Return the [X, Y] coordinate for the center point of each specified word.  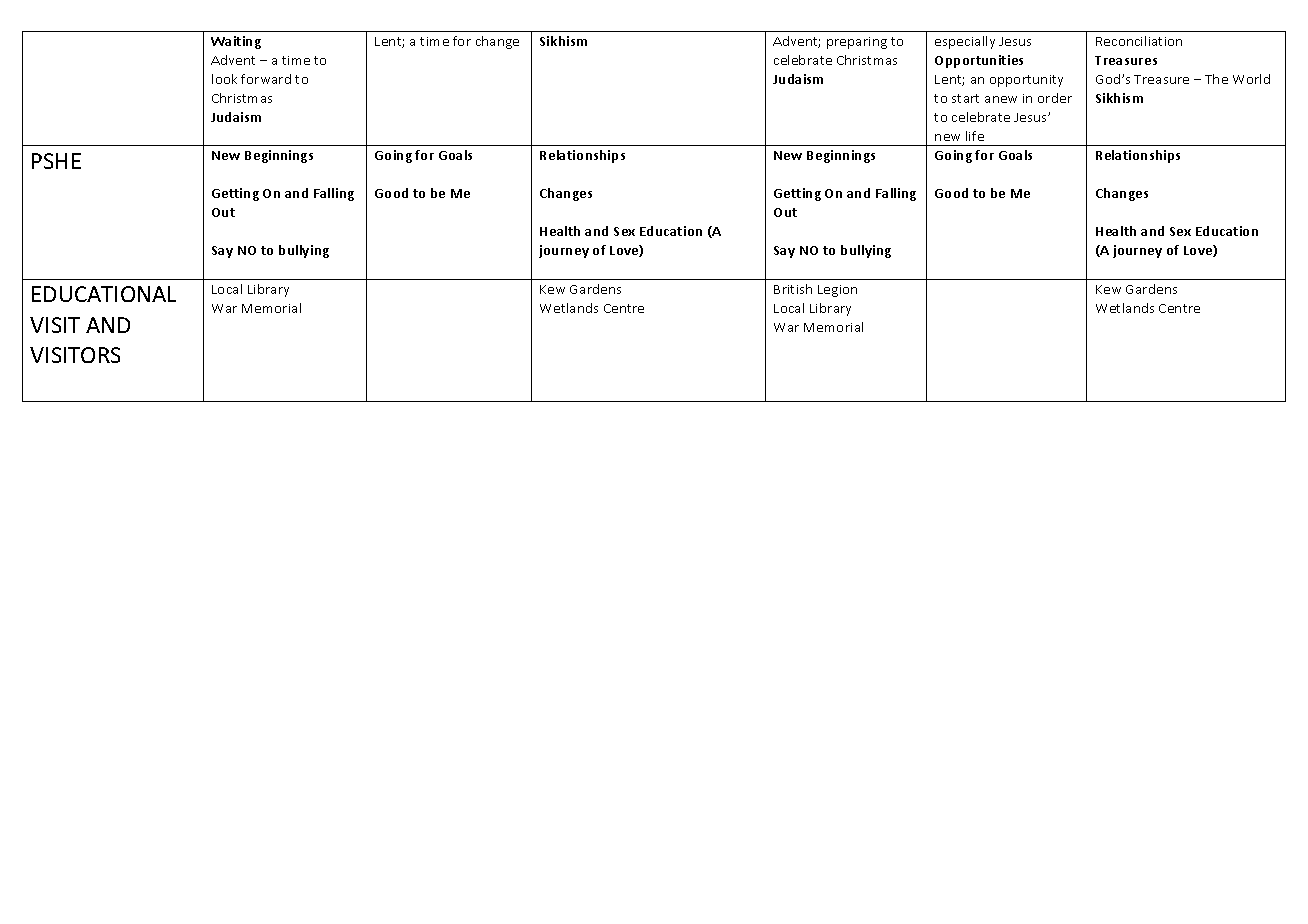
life [975, 136]
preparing [857, 43]
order [1055, 98]
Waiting [236, 42]
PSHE [56, 161]
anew [1001, 99]
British [793, 289]
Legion [837, 291]
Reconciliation [1139, 41]
